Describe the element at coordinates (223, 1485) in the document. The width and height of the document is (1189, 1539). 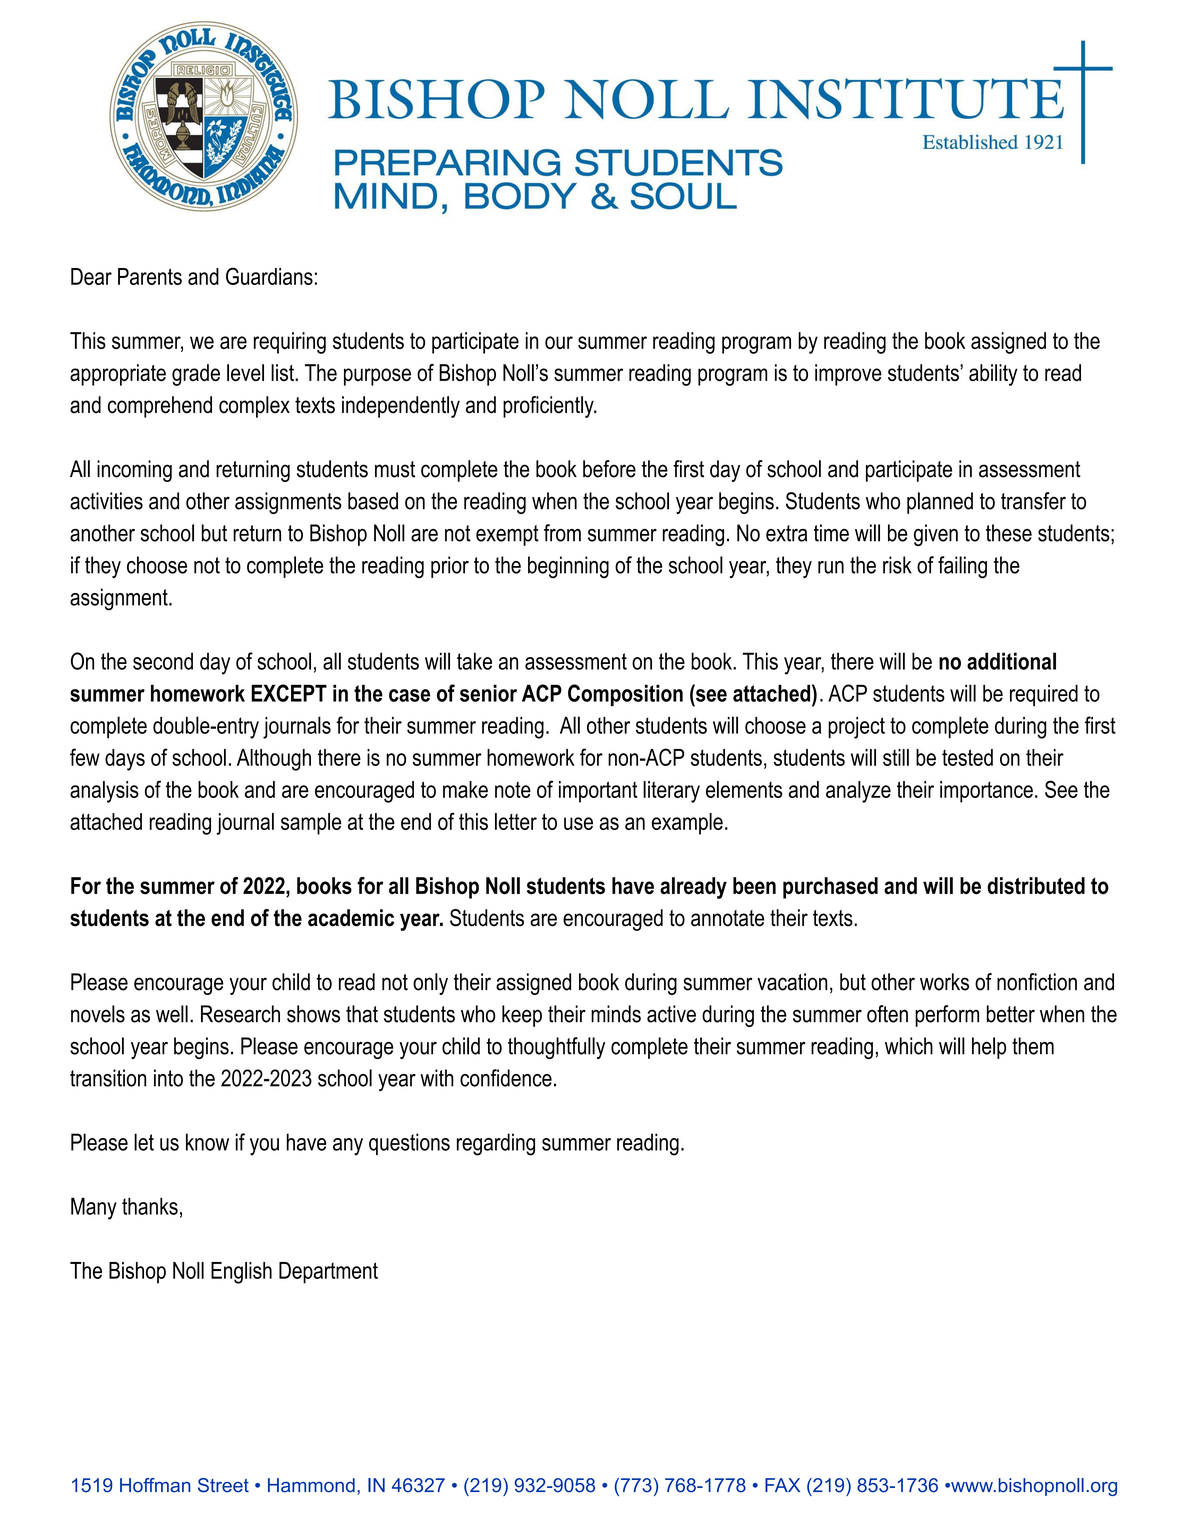
I see `Street` at that location.
